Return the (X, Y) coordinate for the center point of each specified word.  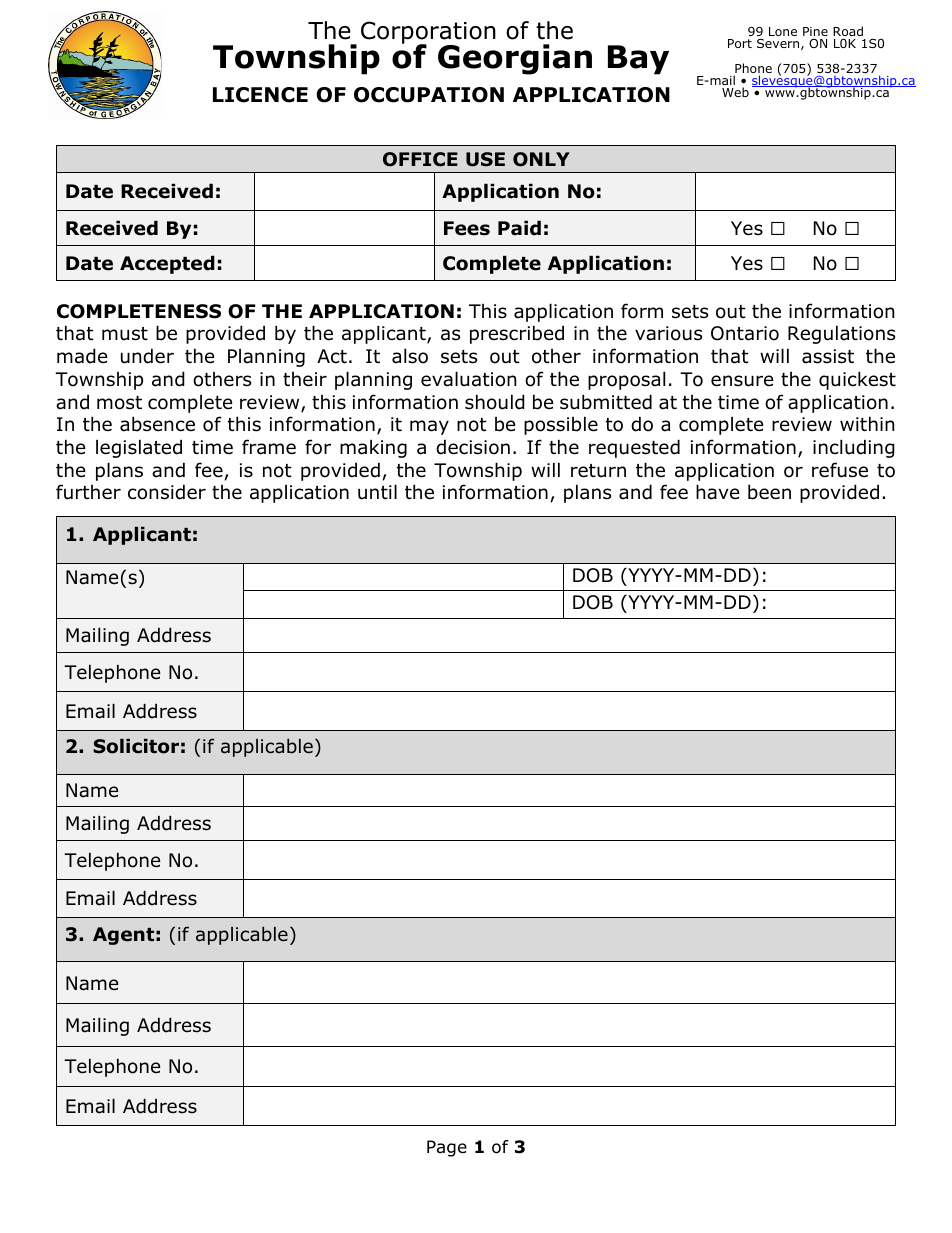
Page (447, 1148)
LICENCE (260, 95)
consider (167, 492)
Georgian (515, 59)
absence (157, 424)
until (377, 492)
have (718, 492)
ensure (742, 381)
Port (740, 43)
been (769, 492)
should (495, 402)
